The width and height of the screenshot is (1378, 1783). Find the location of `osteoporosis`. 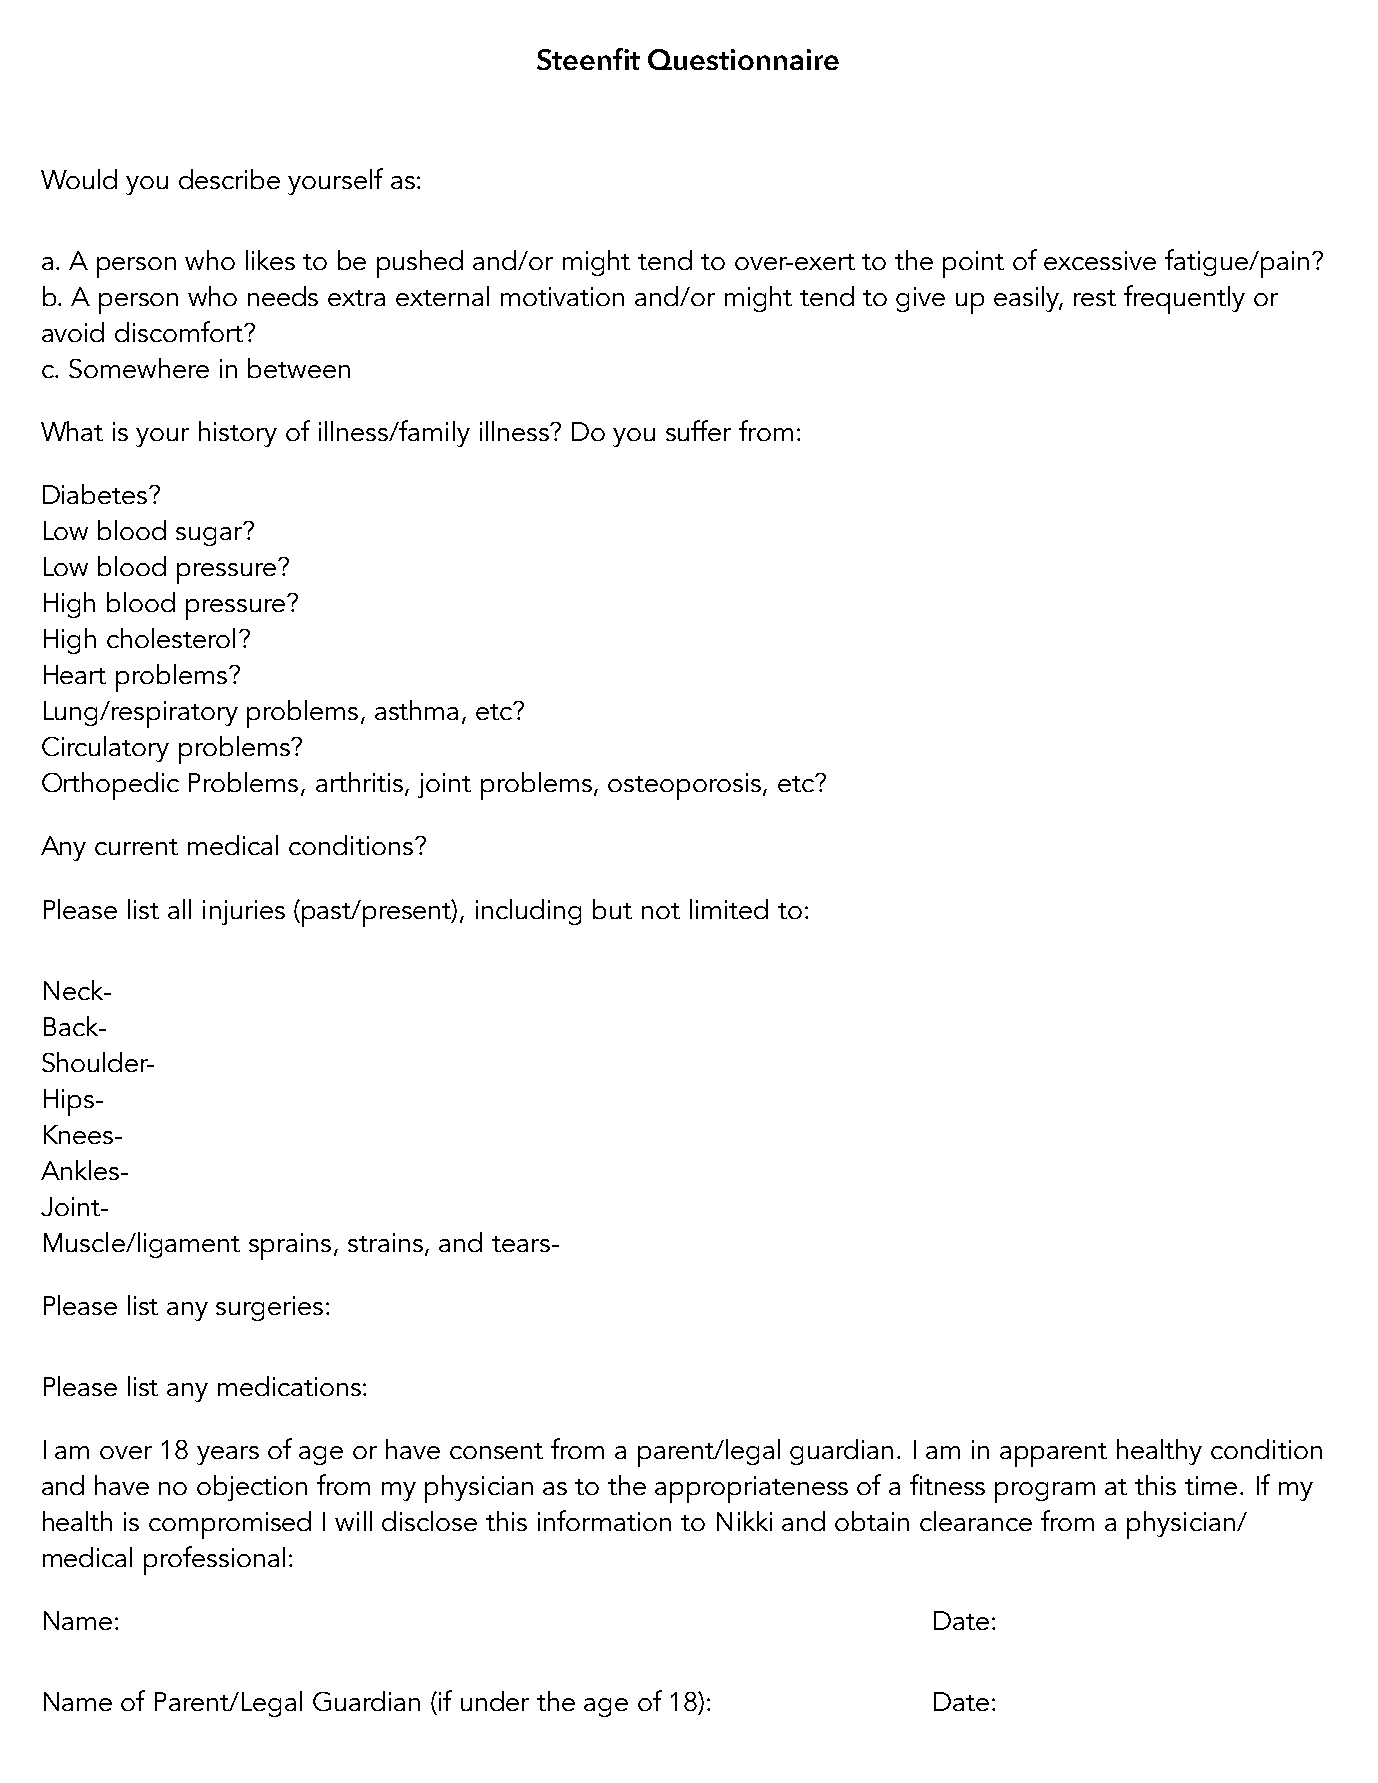

osteoporosis is located at coordinates (686, 786).
